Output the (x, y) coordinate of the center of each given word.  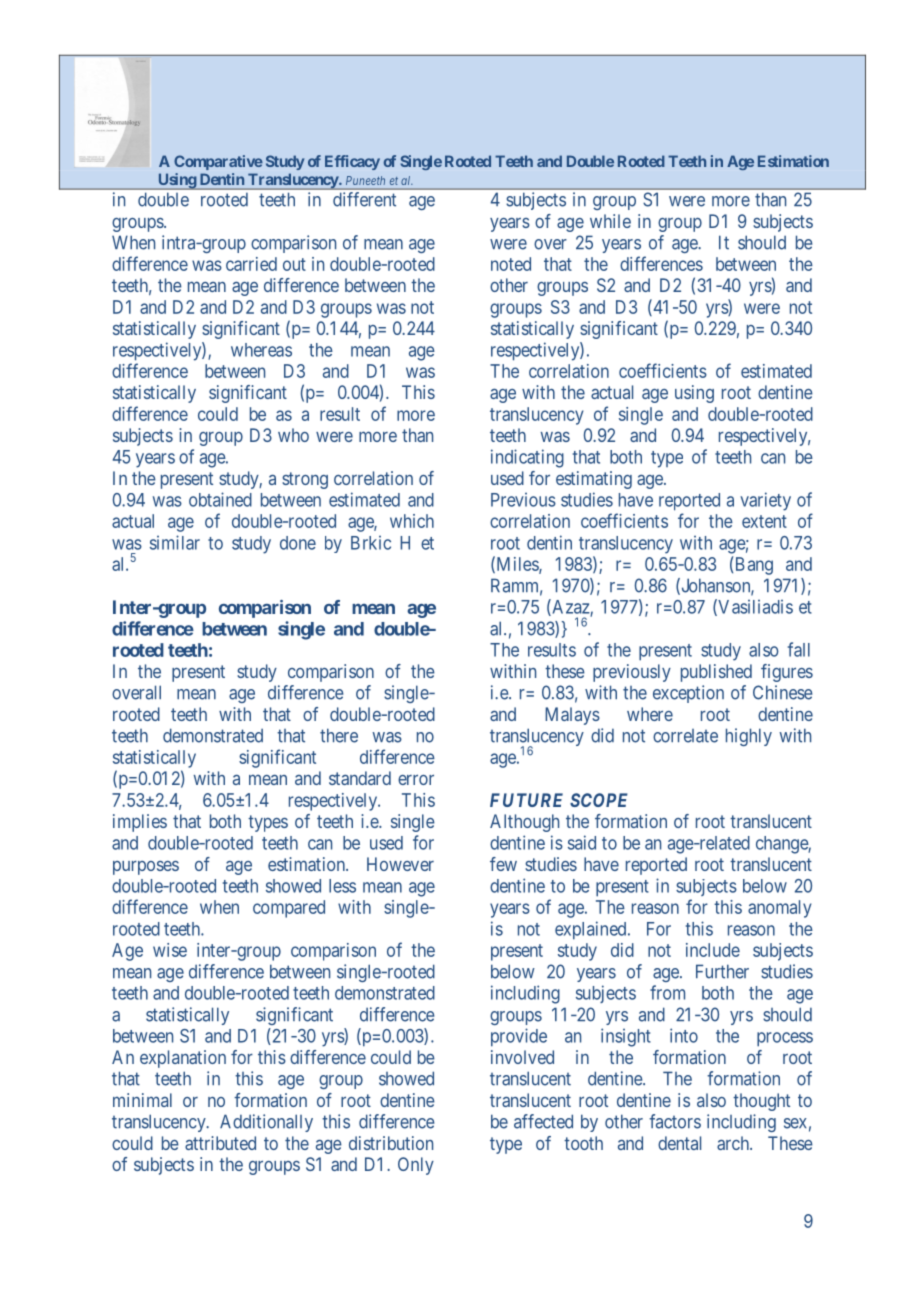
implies (140, 823)
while (610, 221)
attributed (220, 1143)
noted (511, 264)
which (412, 521)
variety (765, 501)
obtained (220, 499)
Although (524, 823)
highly (749, 737)
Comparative (218, 162)
